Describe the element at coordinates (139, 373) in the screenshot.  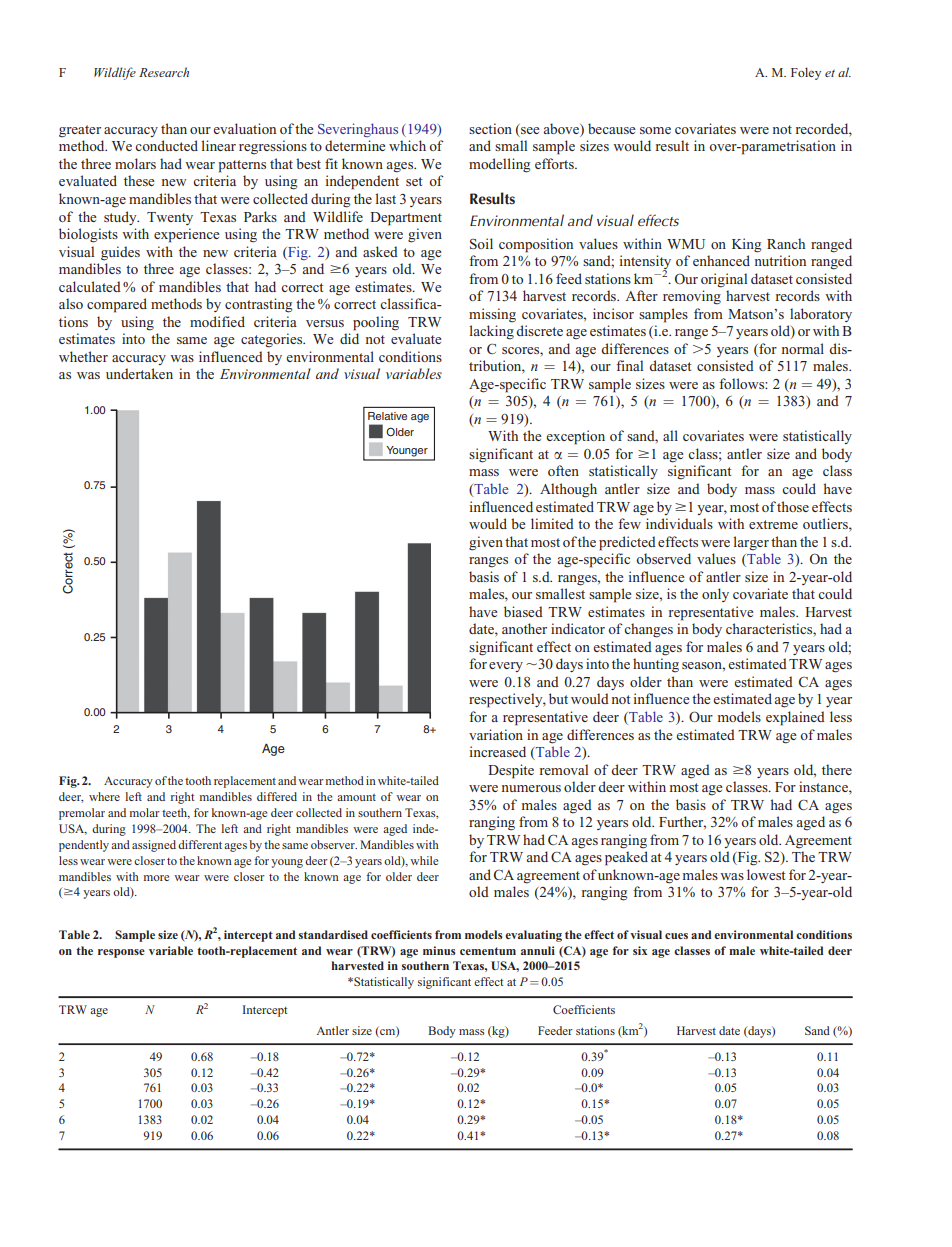
I see `undertaken` at that location.
